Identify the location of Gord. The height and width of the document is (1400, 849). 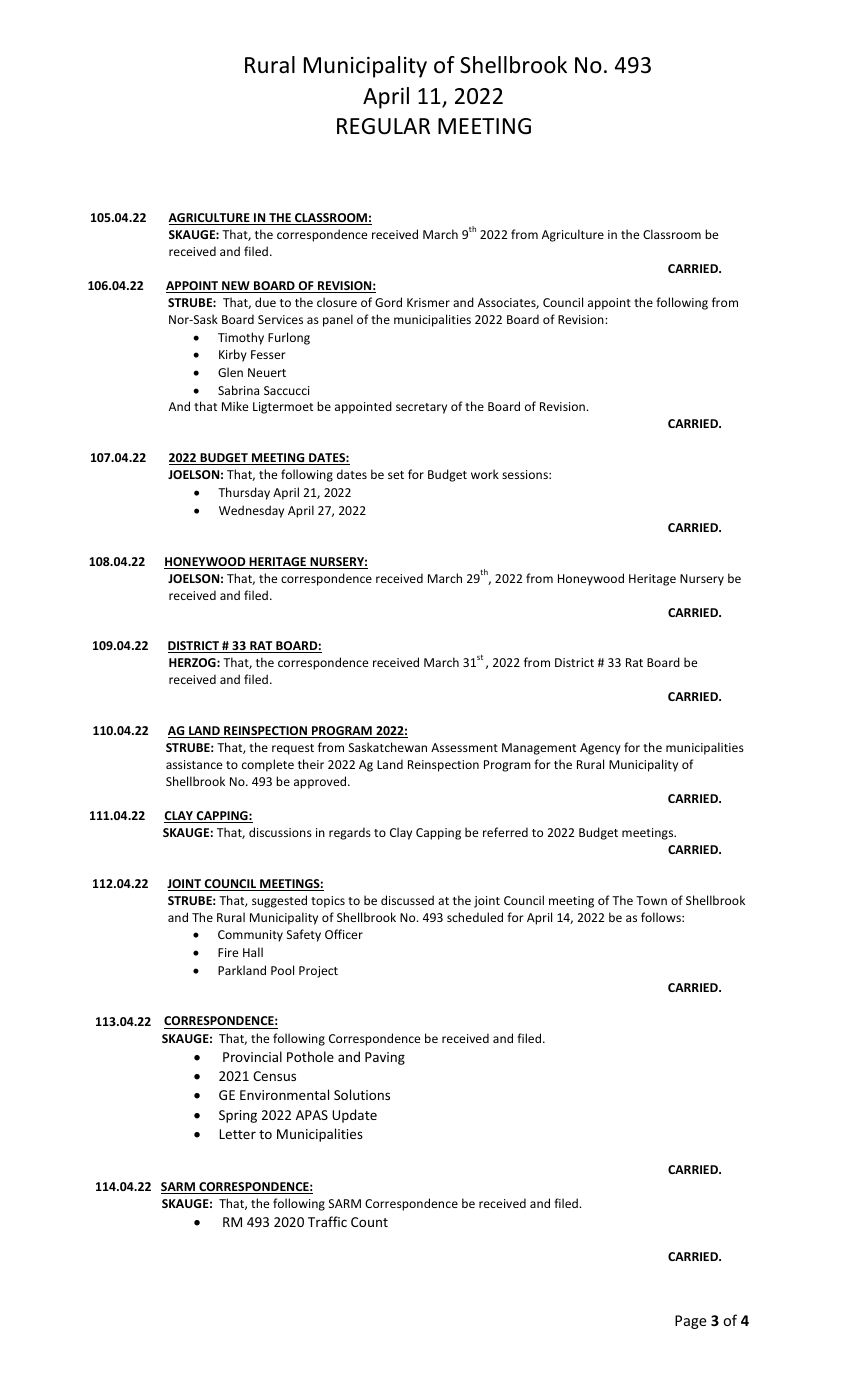
(388, 302).
